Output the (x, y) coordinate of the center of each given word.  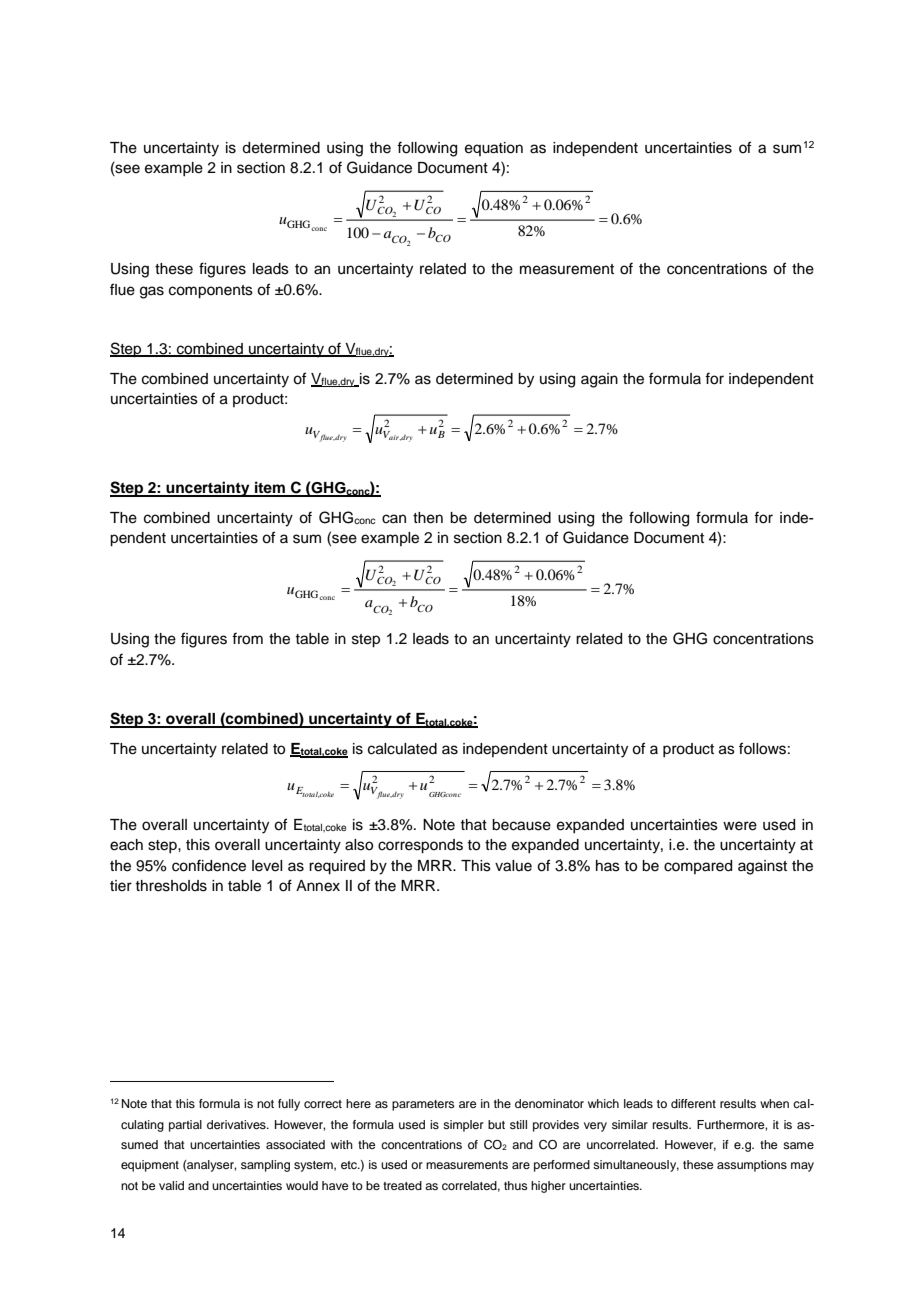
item (270, 488)
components (211, 292)
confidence (209, 865)
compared (698, 867)
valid (171, 1185)
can (394, 519)
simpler (463, 1126)
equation (494, 149)
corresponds (420, 846)
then (428, 518)
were (740, 826)
